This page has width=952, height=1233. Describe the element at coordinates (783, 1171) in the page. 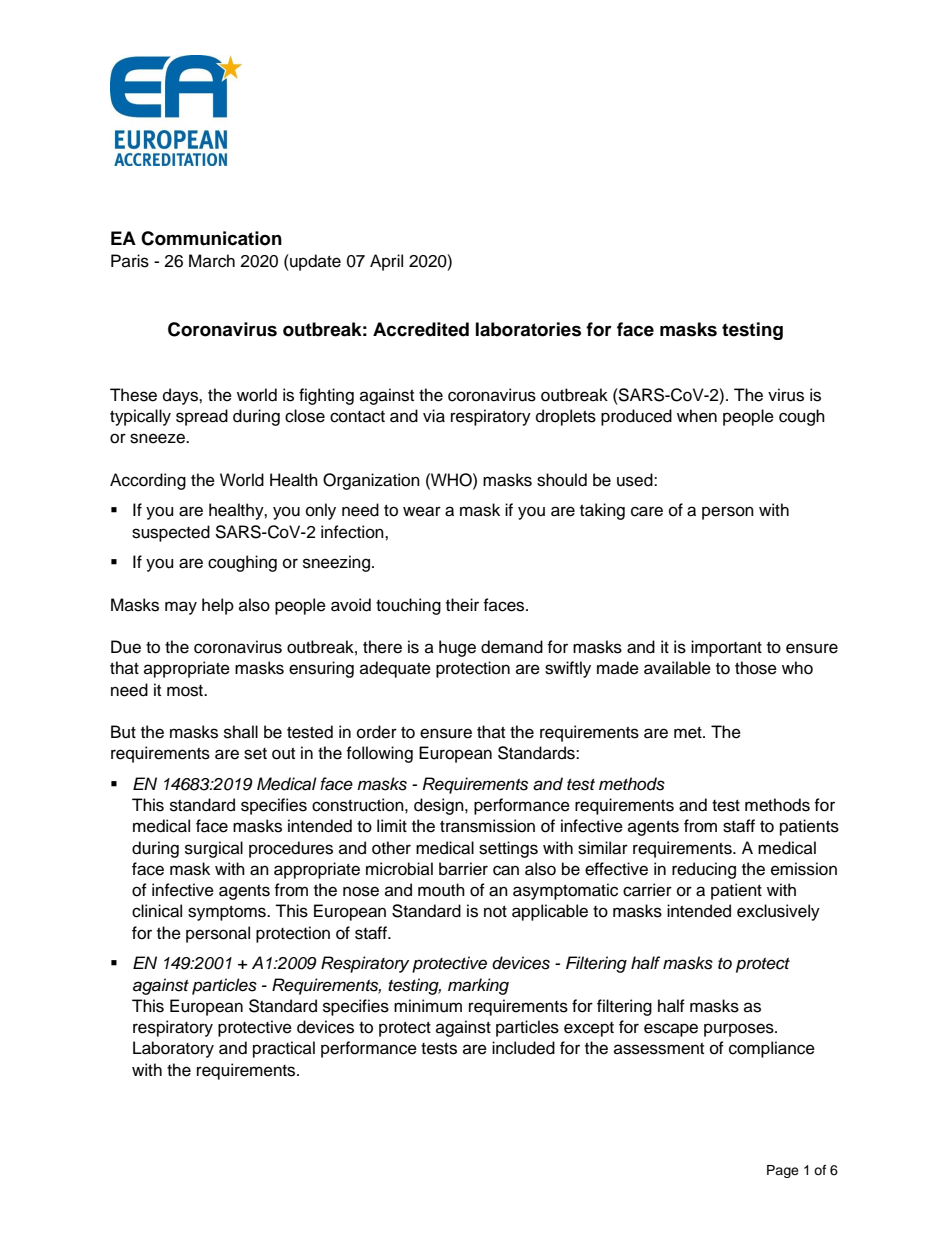

I see `Page` at that location.
